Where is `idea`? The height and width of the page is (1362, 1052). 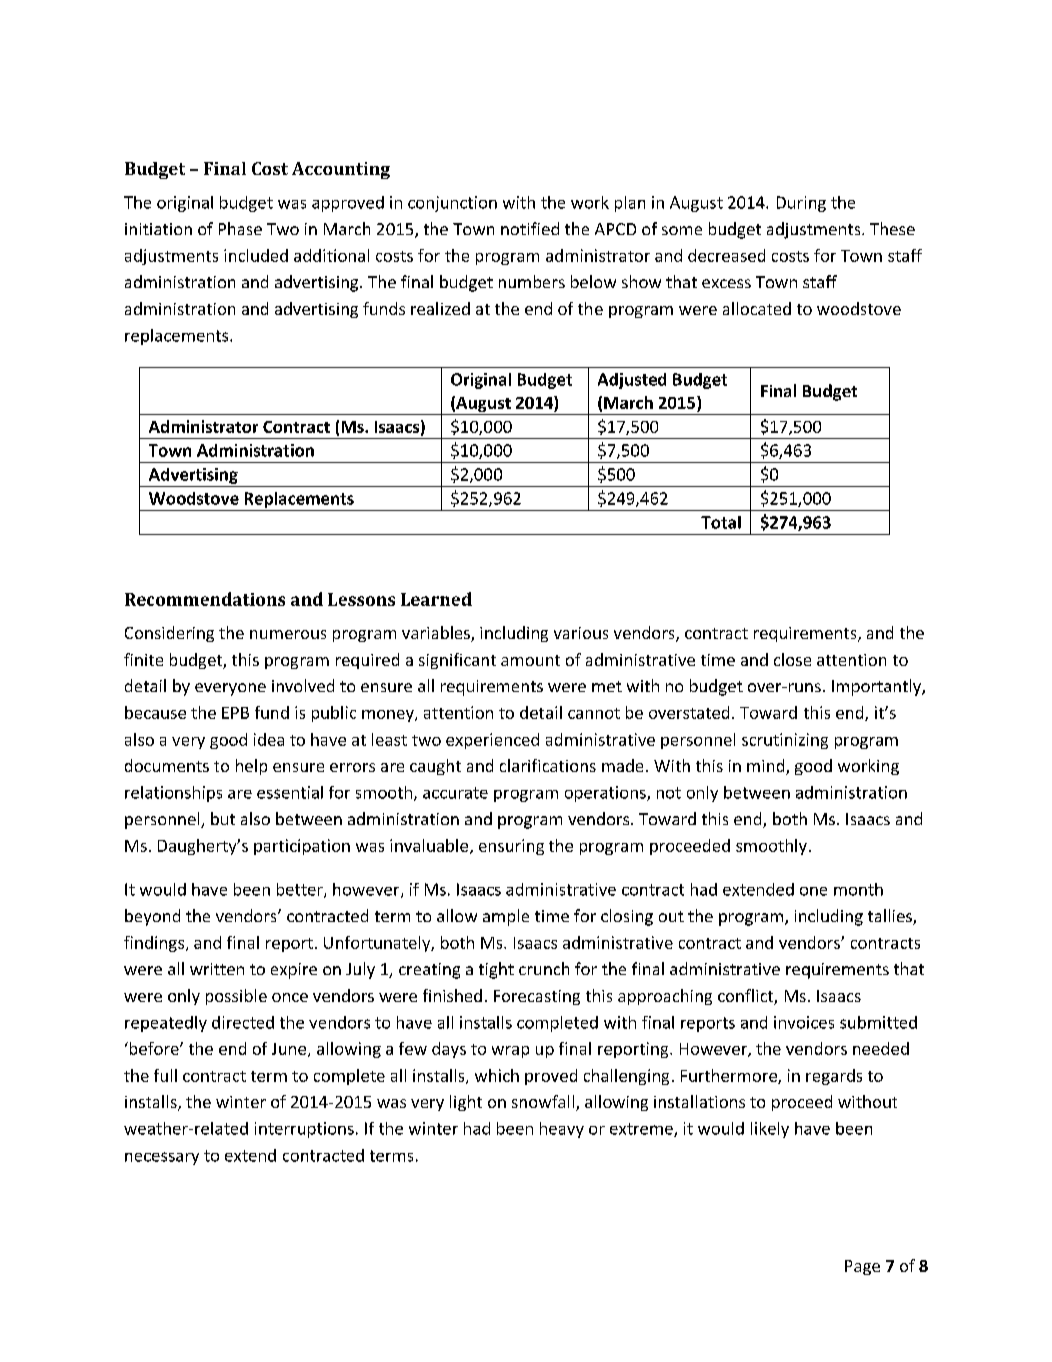 idea is located at coordinates (269, 739).
